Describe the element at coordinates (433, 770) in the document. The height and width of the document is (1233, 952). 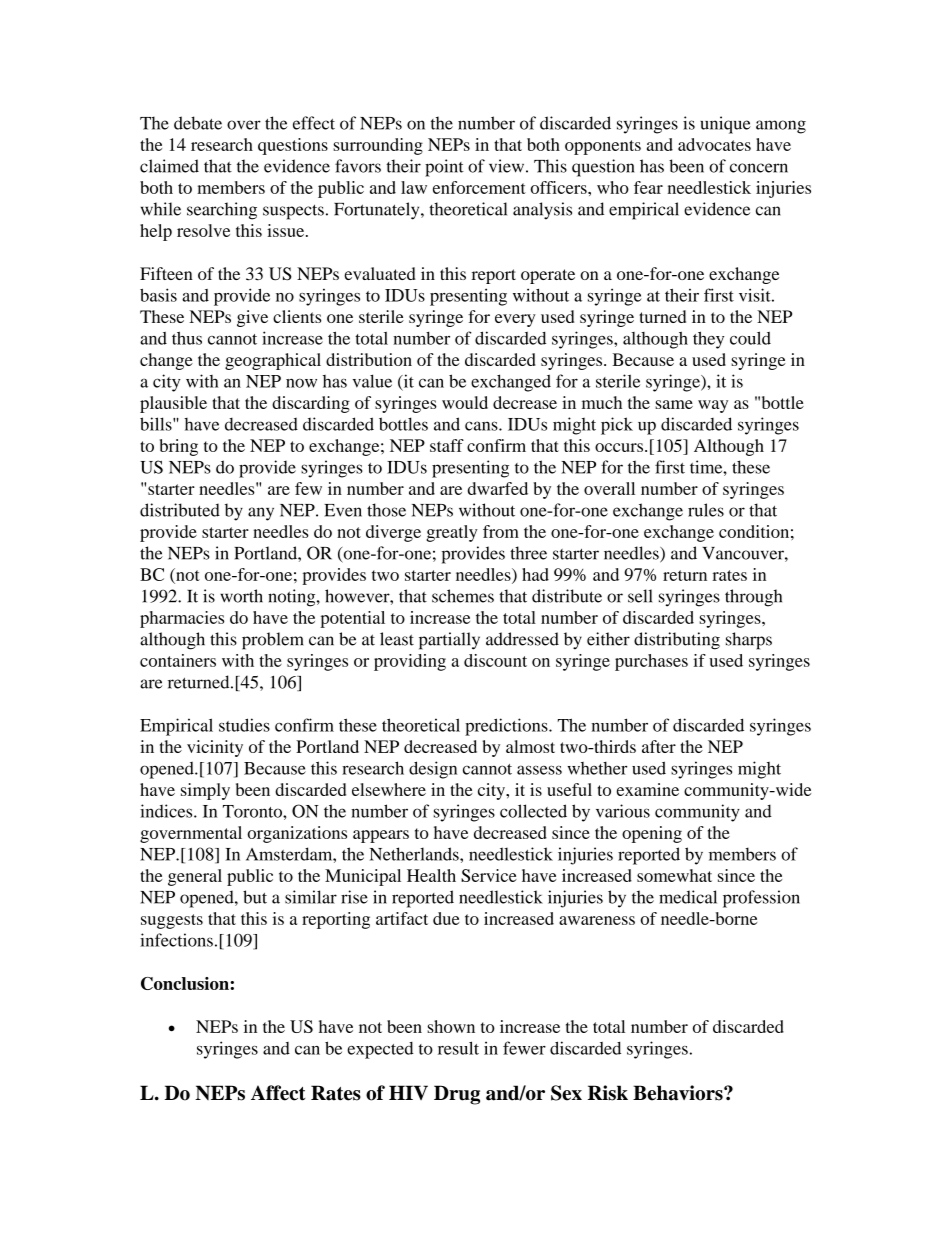
I see `design` at that location.
